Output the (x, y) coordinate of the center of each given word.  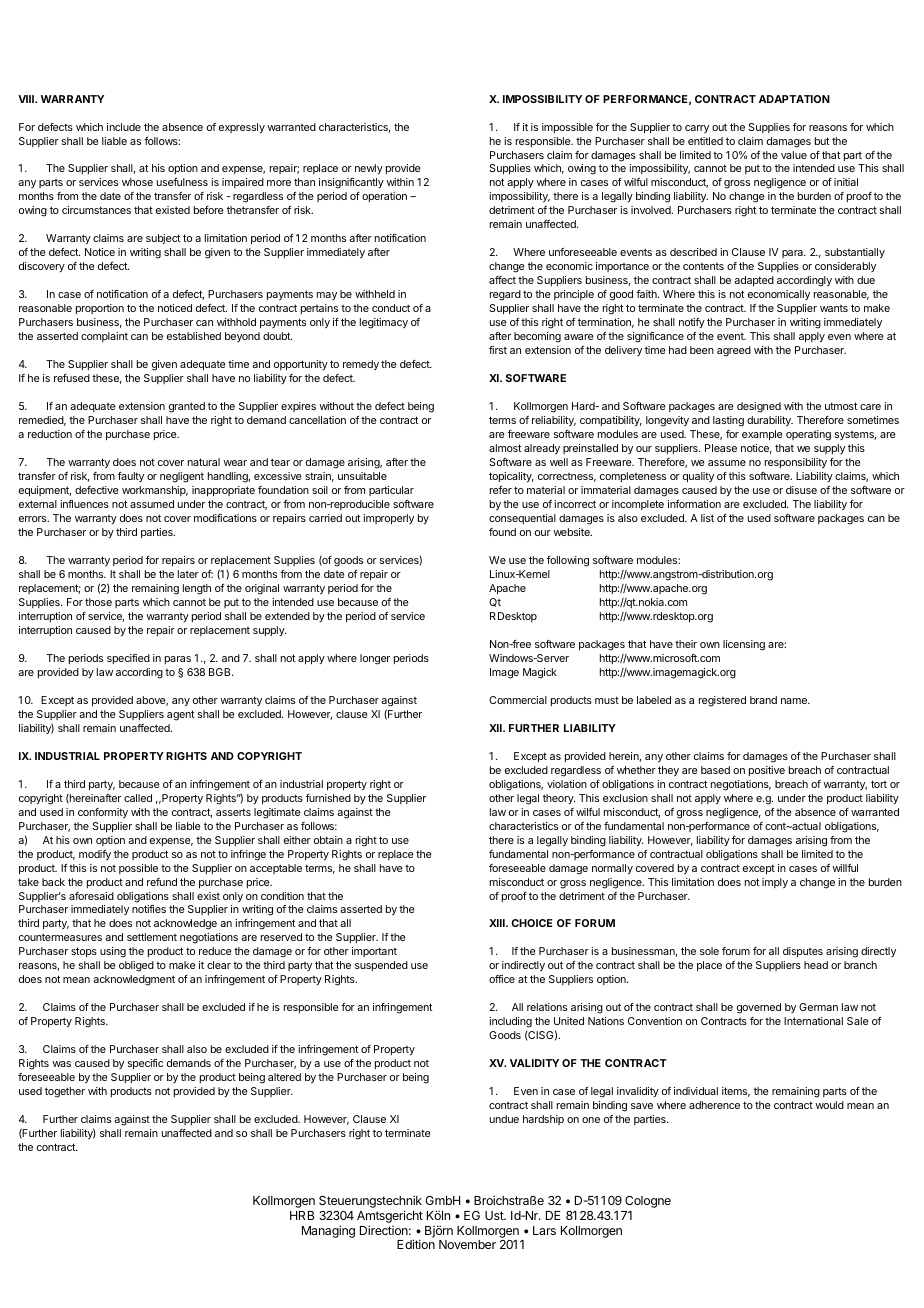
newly (369, 169)
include (124, 127)
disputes (803, 952)
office (502, 979)
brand (763, 700)
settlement (152, 937)
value (794, 155)
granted (187, 407)
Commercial (518, 700)
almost (505, 448)
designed (759, 407)
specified (128, 659)
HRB (302, 1215)
